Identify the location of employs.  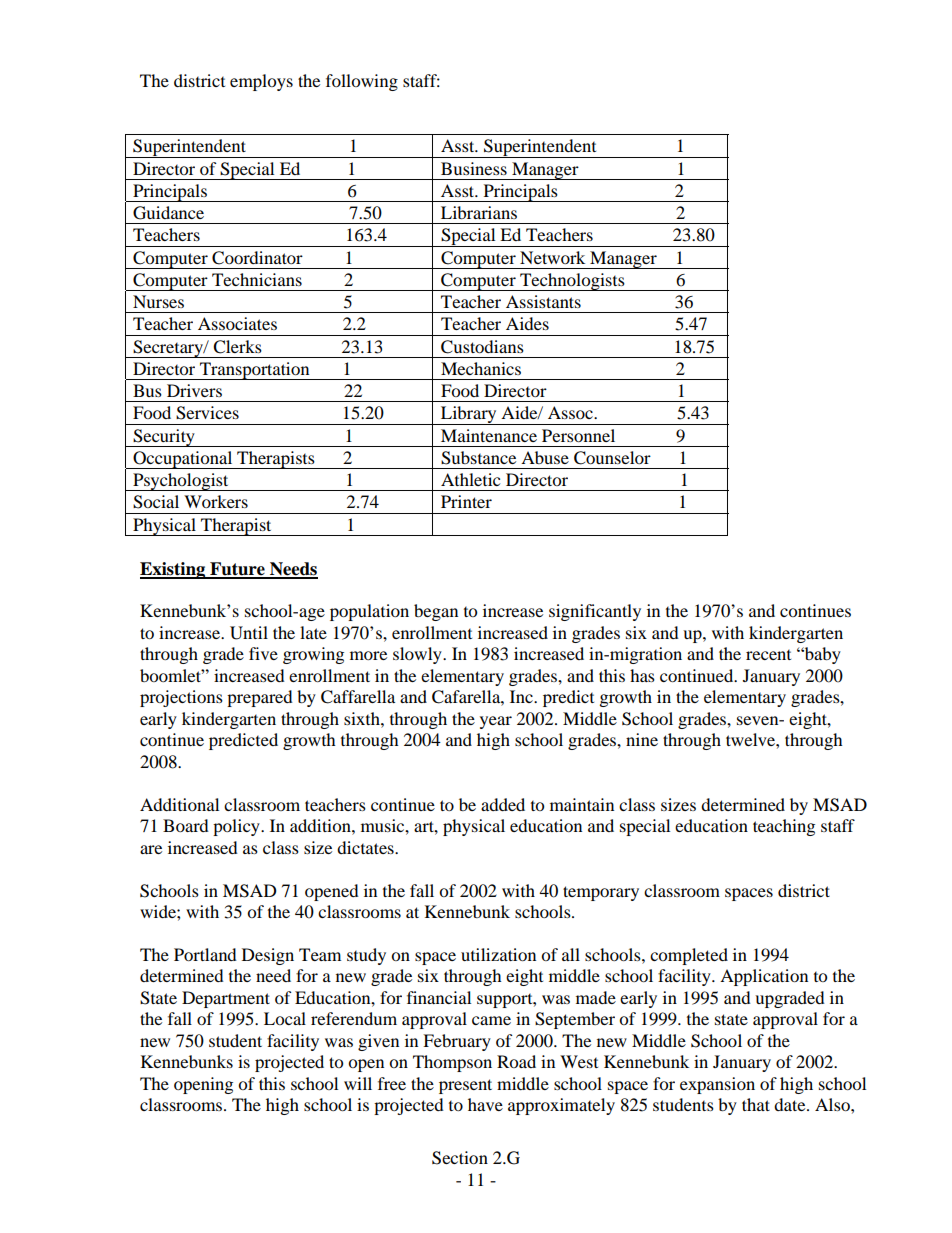
(261, 82).
